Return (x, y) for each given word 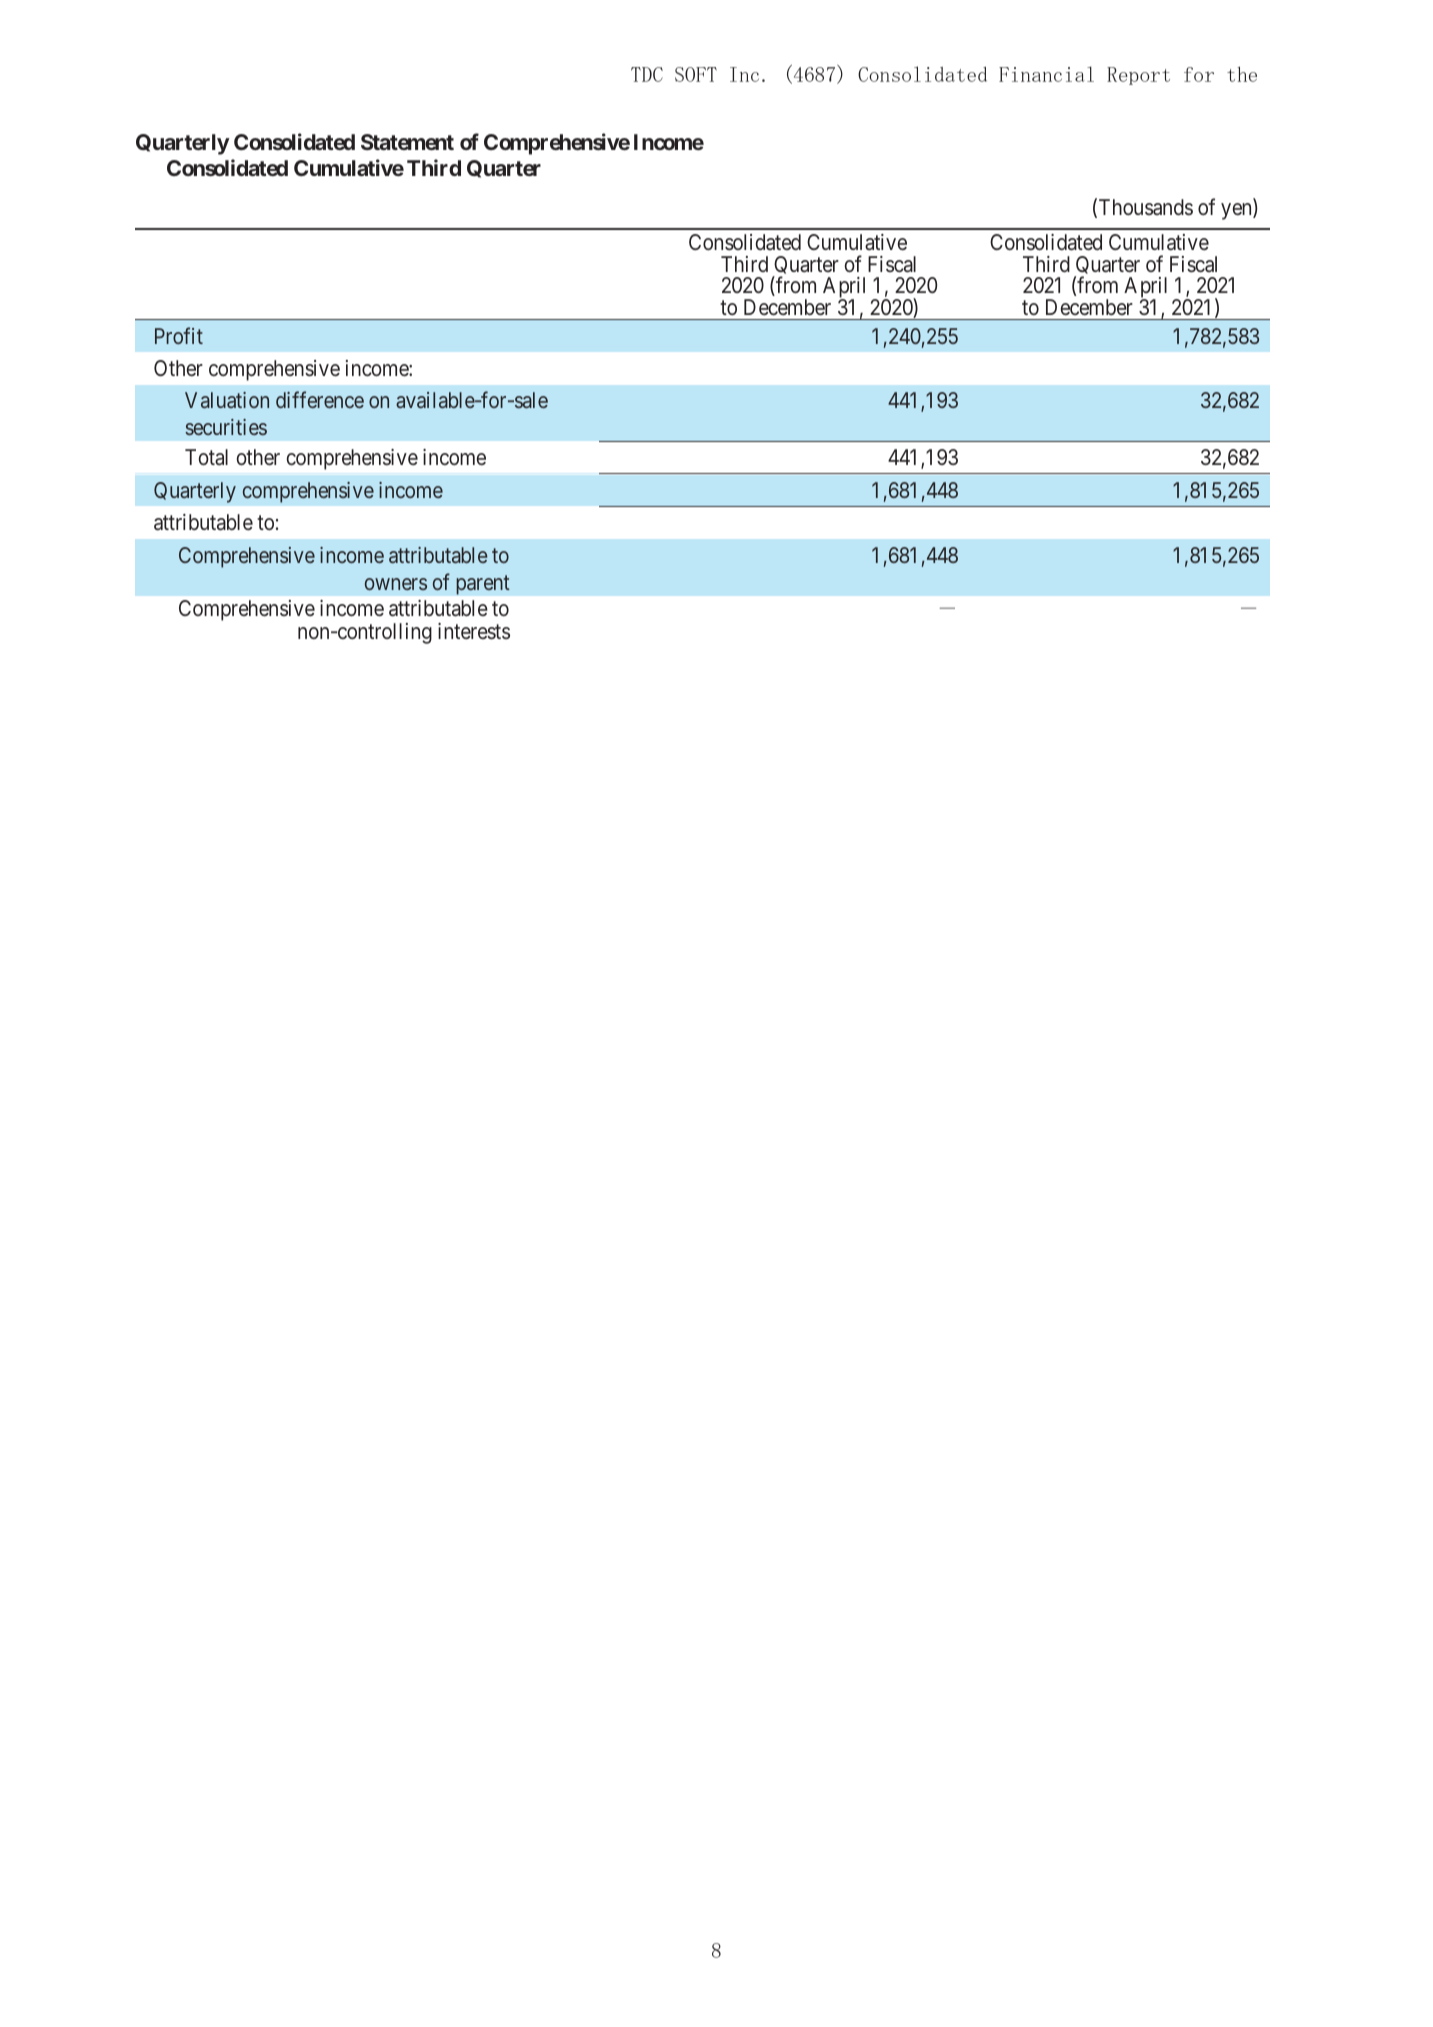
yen (1237, 211)
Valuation (227, 400)
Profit (179, 335)
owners (396, 584)
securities (226, 427)
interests (474, 631)
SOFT (696, 74)
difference (320, 400)
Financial (1046, 74)
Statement (407, 142)
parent (483, 585)
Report (1138, 76)
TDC (647, 74)
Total (206, 457)
